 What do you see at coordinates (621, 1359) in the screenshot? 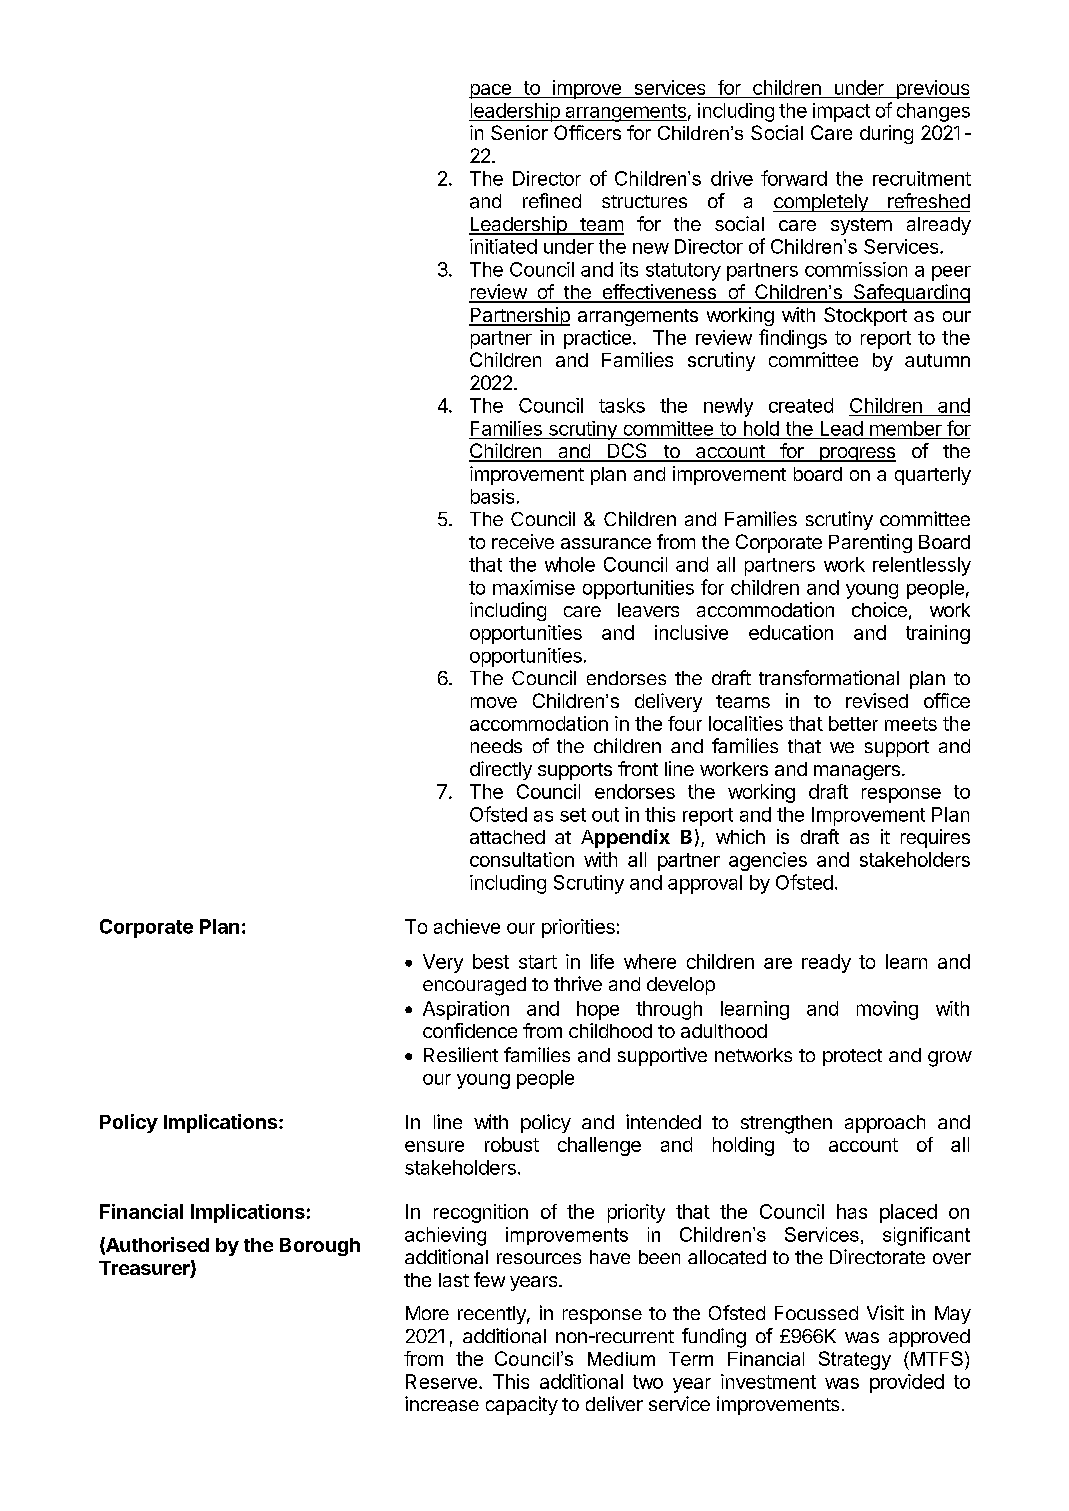
I see `Medium` at bounding box center [621, 1359].
